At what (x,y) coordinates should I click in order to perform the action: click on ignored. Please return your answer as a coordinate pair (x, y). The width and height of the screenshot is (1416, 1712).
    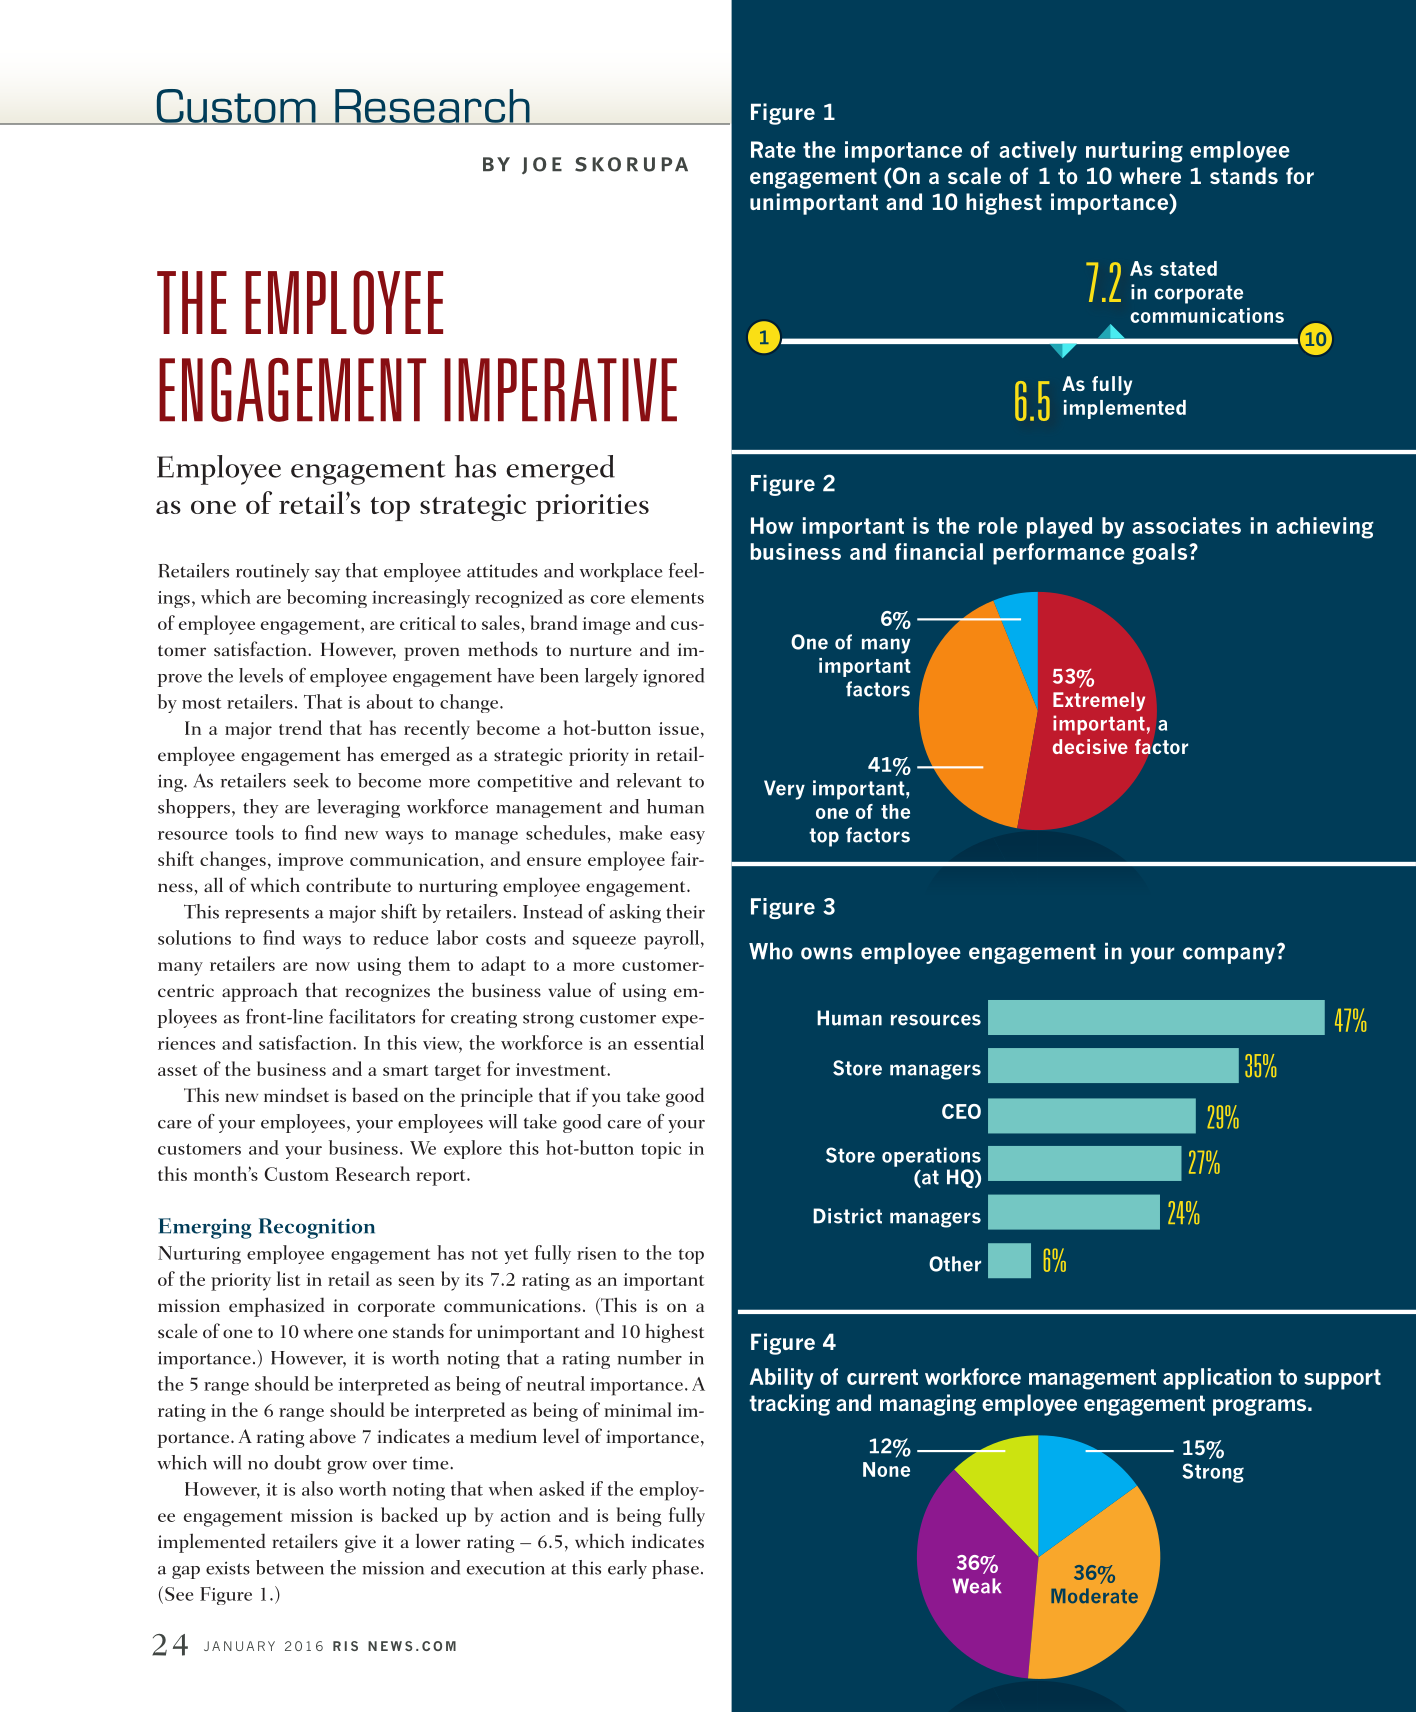
    Looking at the image, I should click on (673, 677).
